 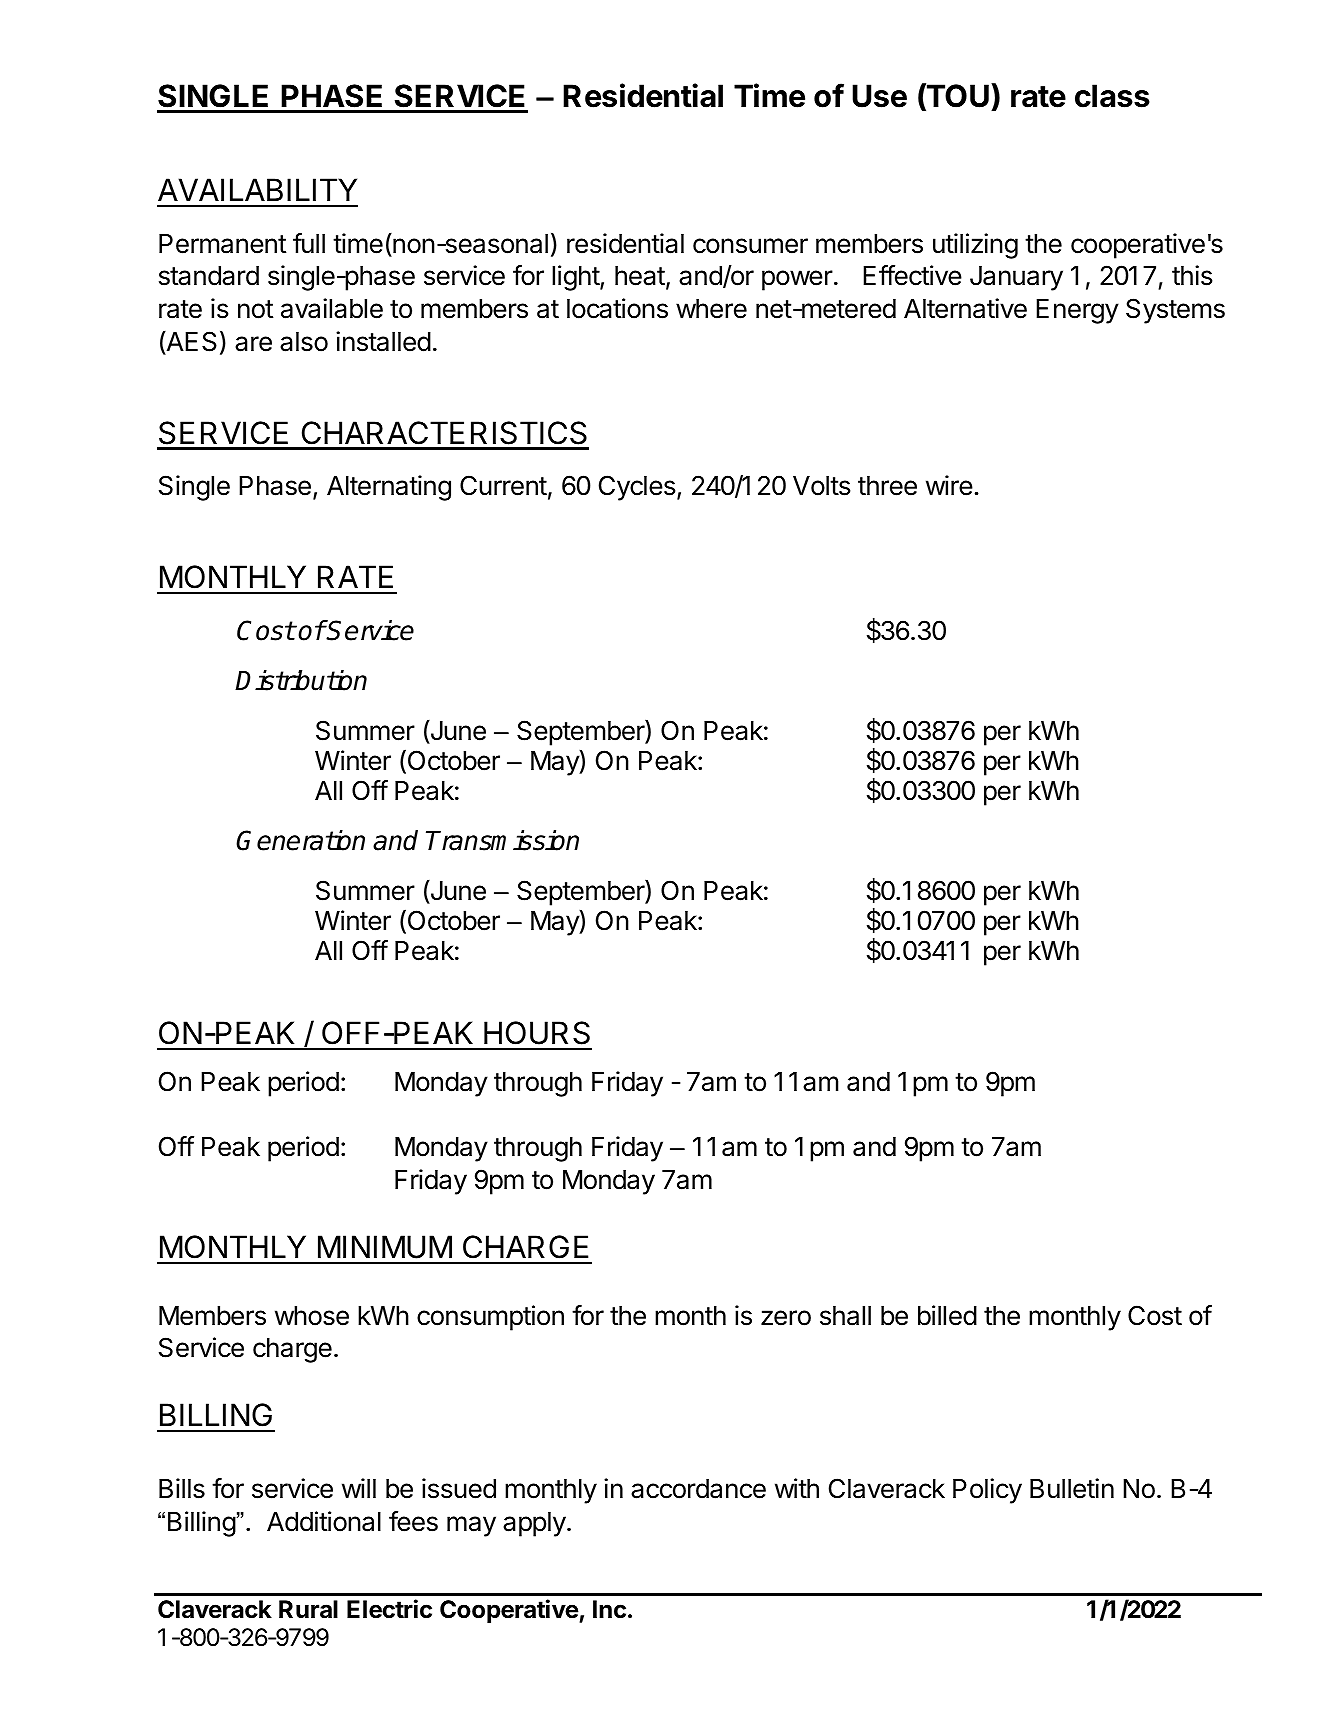 What do you see at coordinates (845, 1316) in the screenshot?
I see `shall` at bounding box center [845, 1316].
